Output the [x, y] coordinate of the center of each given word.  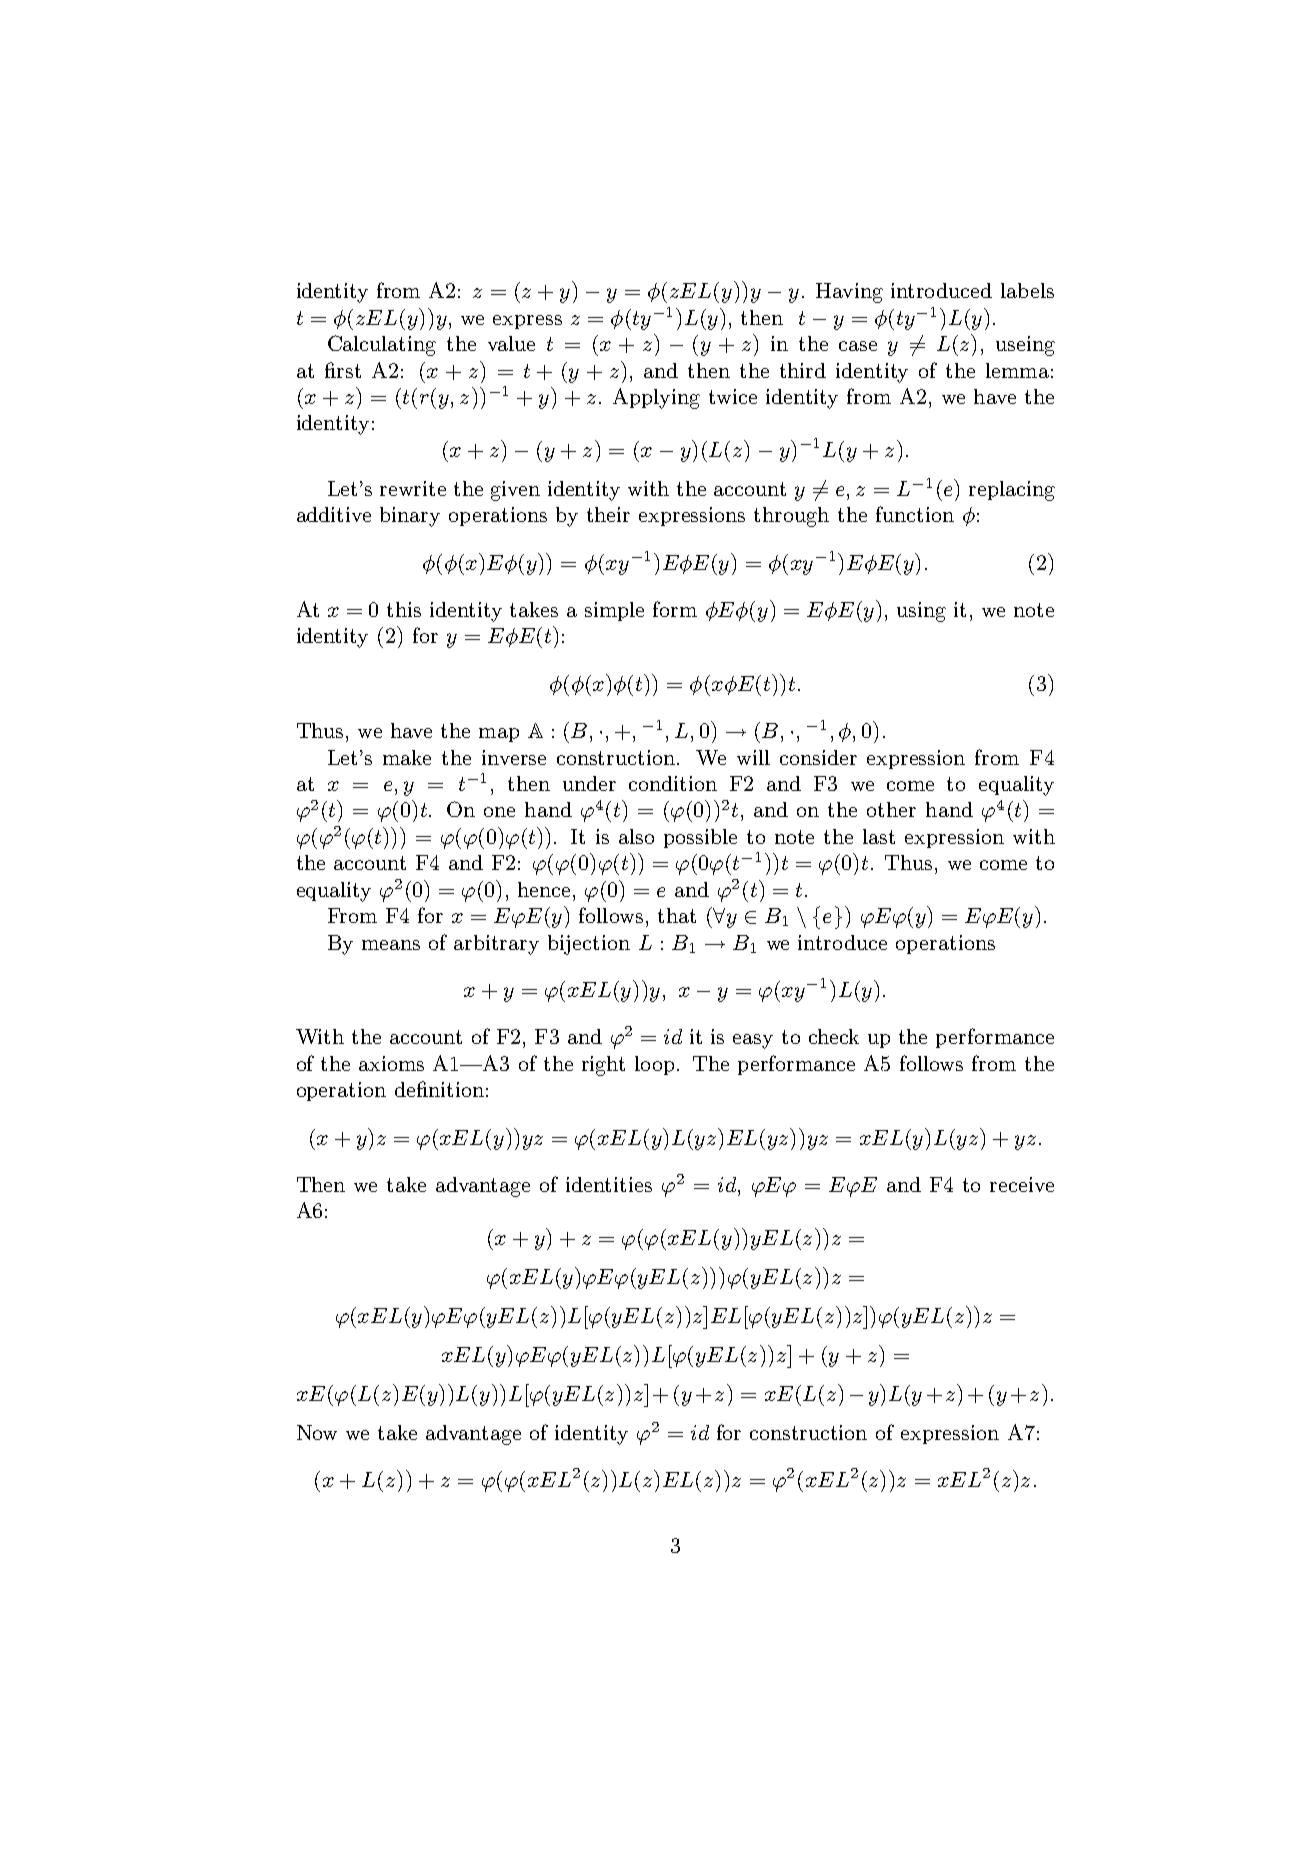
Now [317, 1432]
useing [1025, 346]
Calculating [382, 345]
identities [609, 1184]
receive [1022, 1184]
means [391, 945]
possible [700, 838]
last [879, 836]
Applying [656, 398]
